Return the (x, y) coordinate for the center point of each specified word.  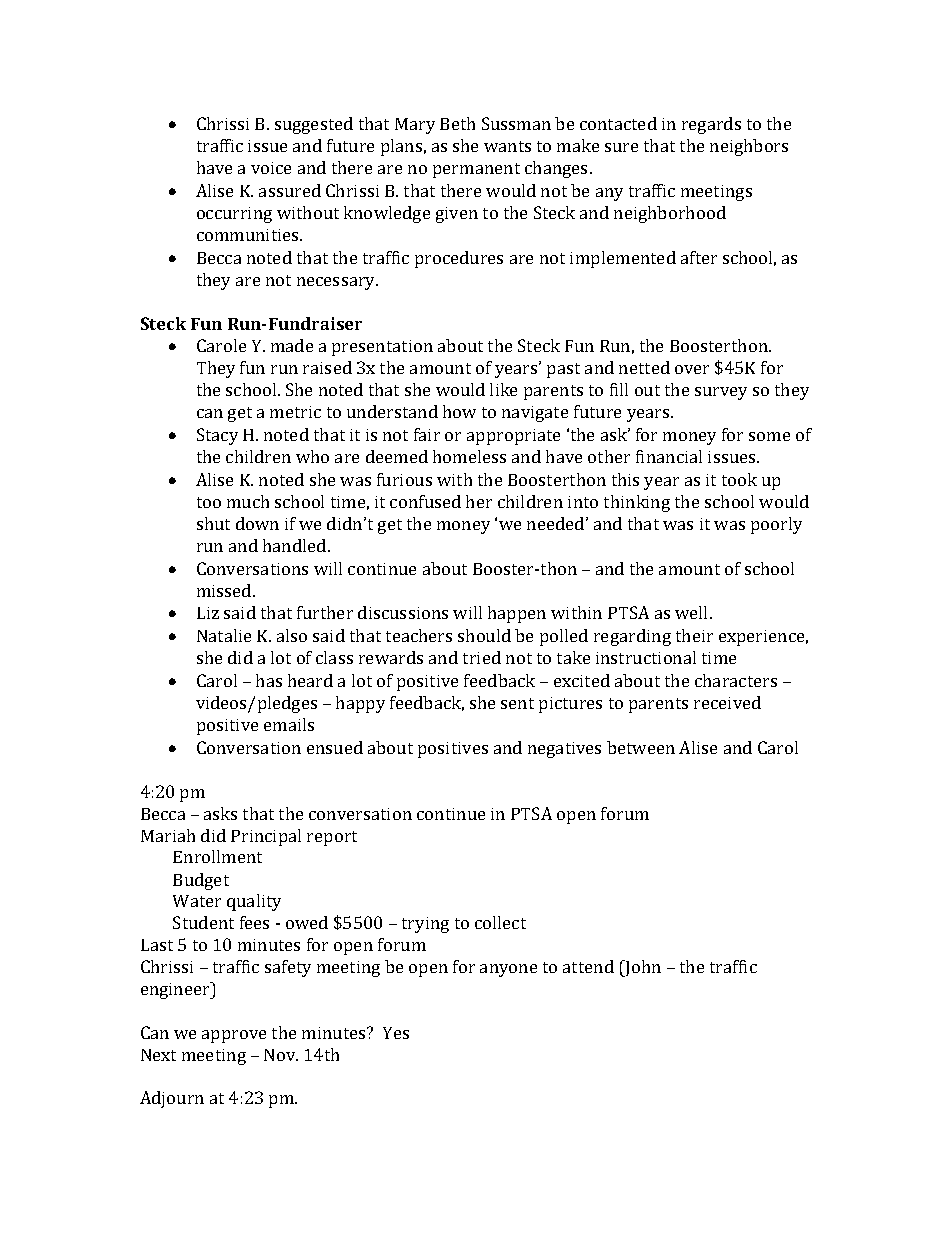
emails (289, 724)
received (727, 702)
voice (271, 168)
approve (234, 1036)
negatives (564, 750)
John (642, 968)
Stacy (217, 436)
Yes (396, 1033)
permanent (476, 170)
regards (711, 125)
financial (669, 456)
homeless (469, 456)
